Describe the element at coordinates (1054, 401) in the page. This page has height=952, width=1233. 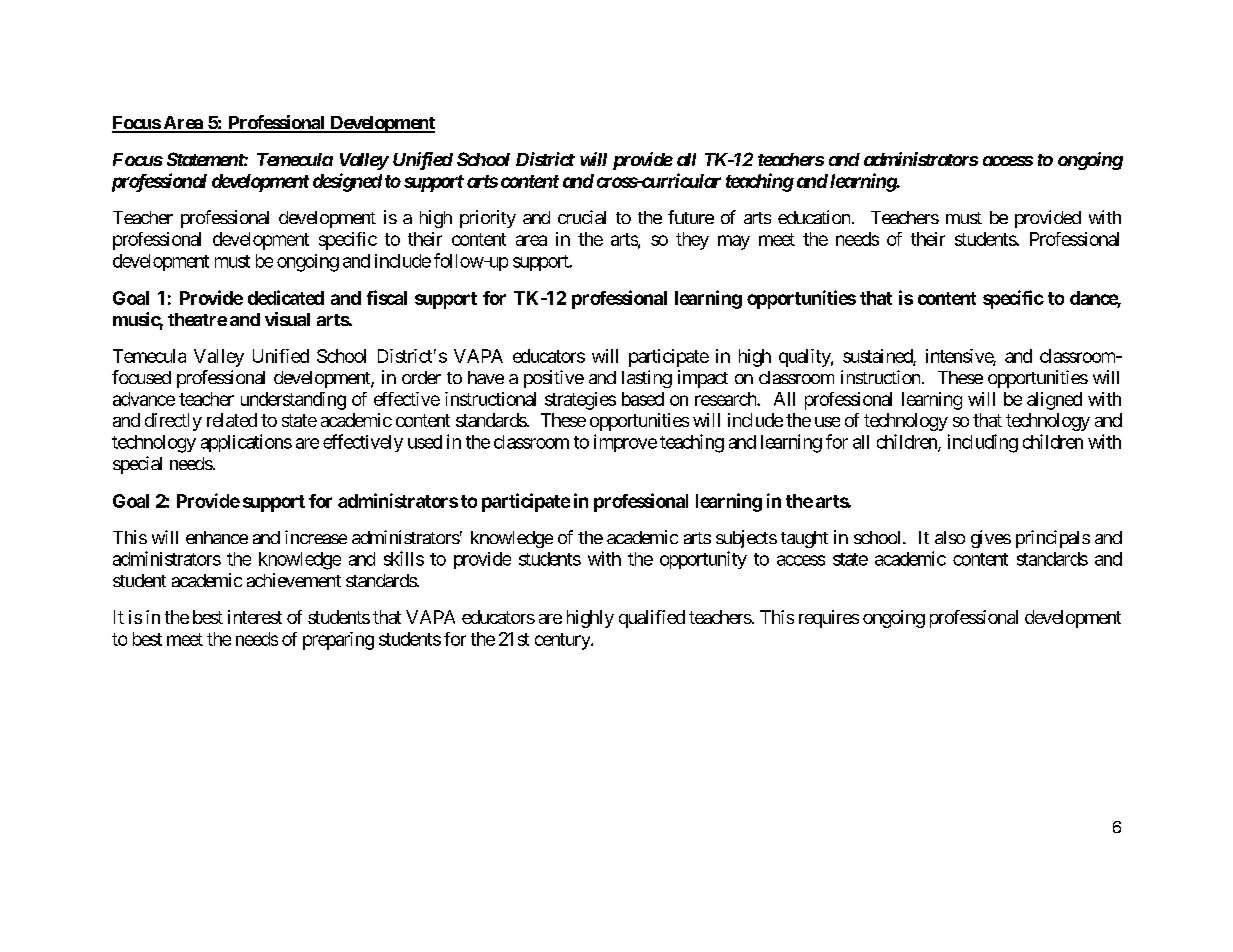
I see `aligned` at that location.
